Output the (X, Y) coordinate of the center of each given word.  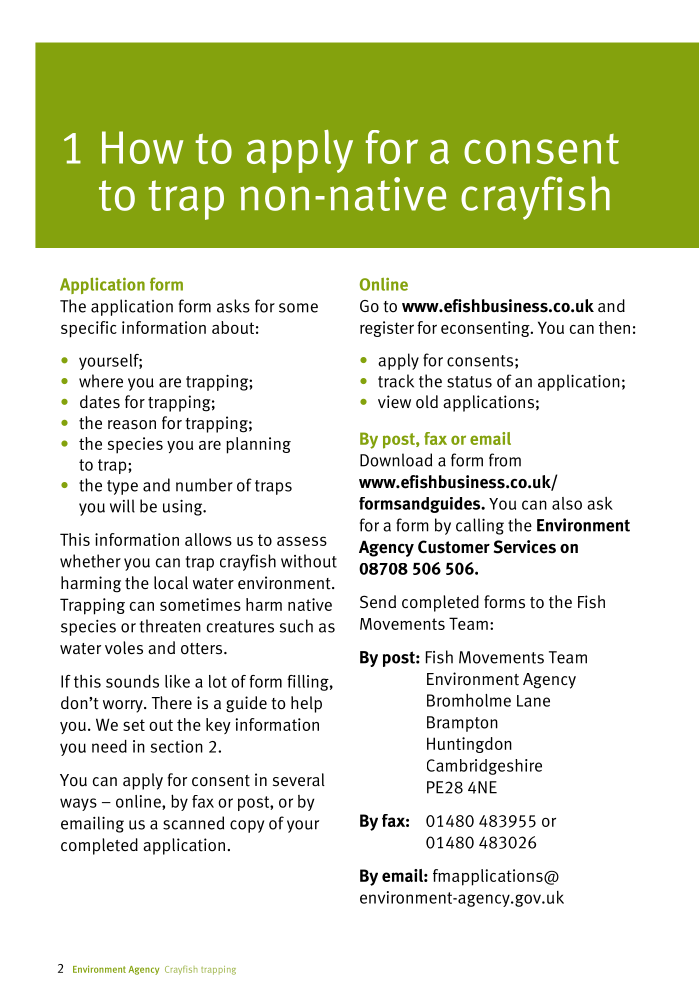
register (387, 329)
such (296, 626)
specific (89, 329)
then (614, 327)
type (122, 487)
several (299, 780)
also (567, 503)
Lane (533, 701)
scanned (193, 823)
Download (396, 460)
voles (124, 648)
